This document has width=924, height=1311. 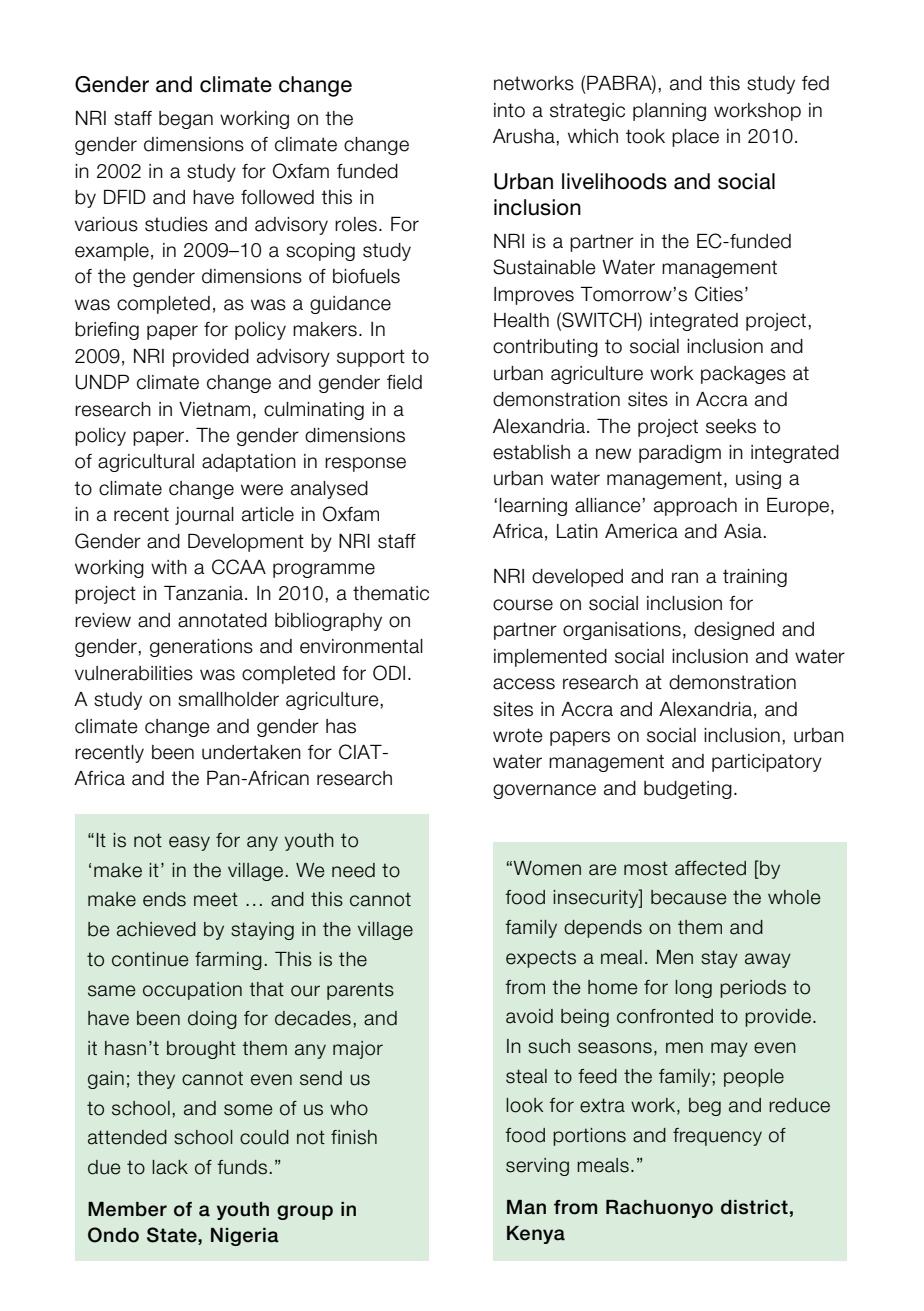 I want to click on agricultural, so click(x=146, y=463).
